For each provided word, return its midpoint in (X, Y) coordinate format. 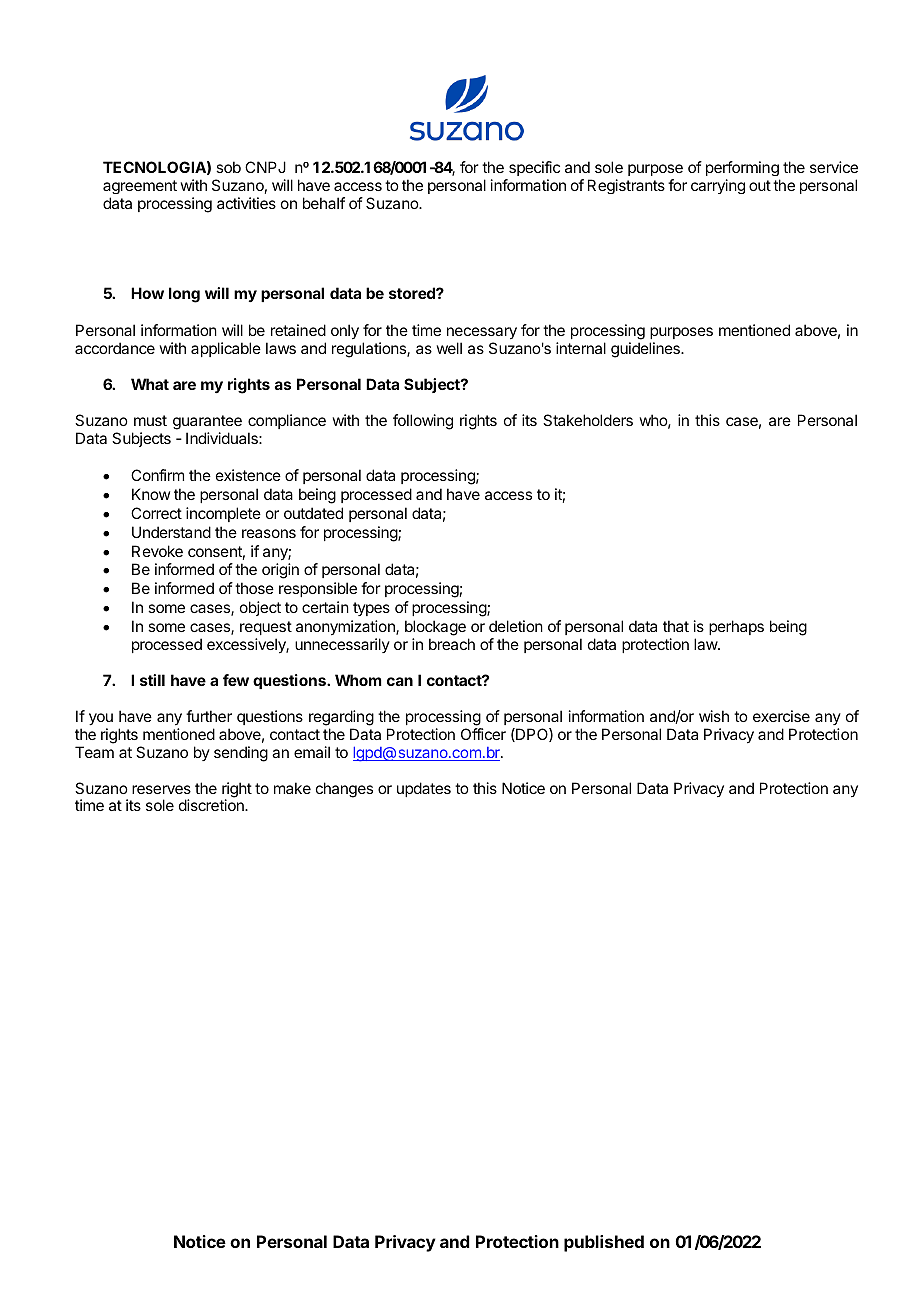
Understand (171, 532)
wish (714, 716)
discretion (212, 805)
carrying (718, 186)
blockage (435, 628)
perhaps (736, 627)
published (604, 1243)
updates (424, 789)
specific (534, 168)
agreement (140, 187)
